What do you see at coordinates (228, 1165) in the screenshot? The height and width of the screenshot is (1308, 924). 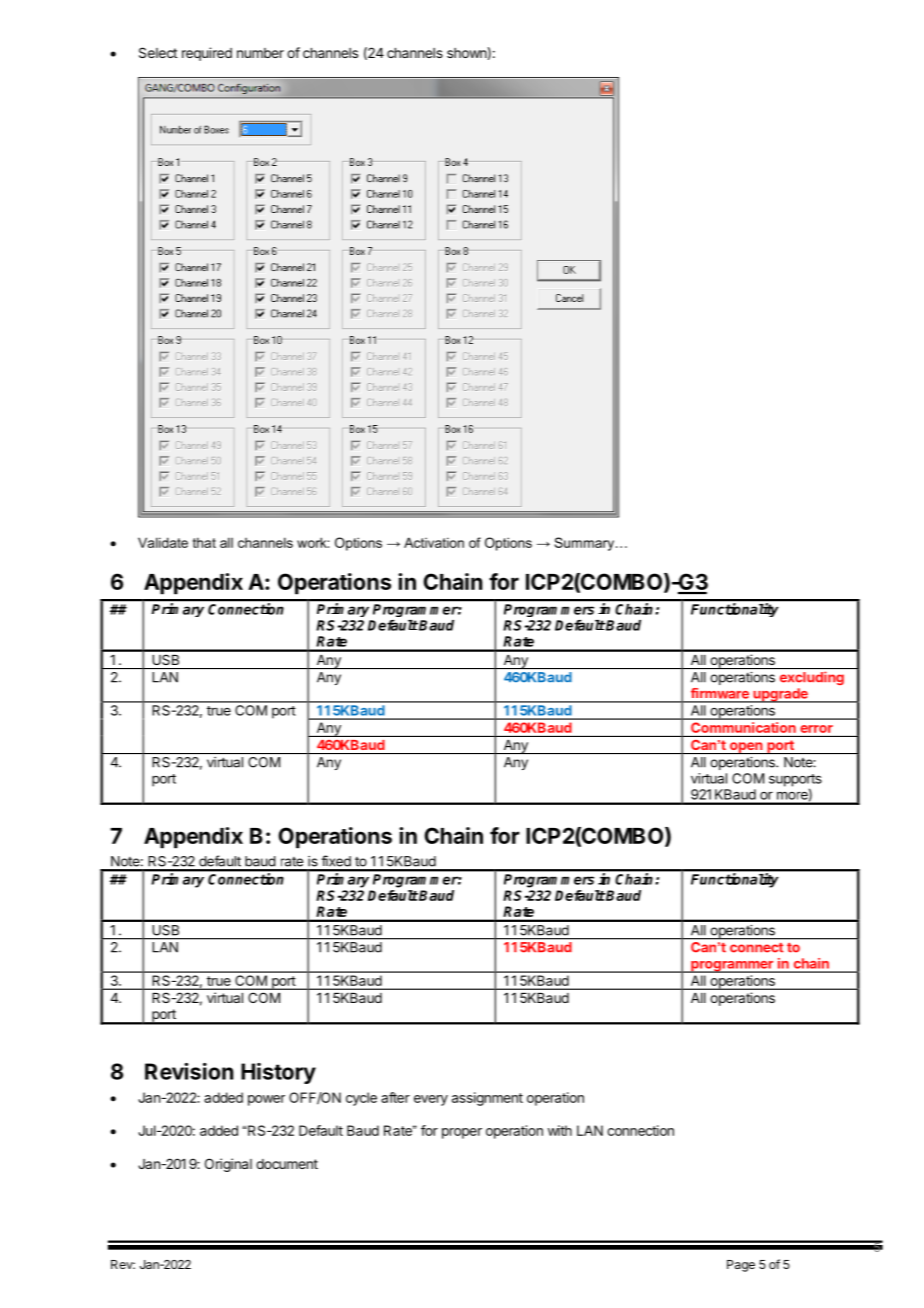 I see `Original` at bounding box center [228, 1165].
